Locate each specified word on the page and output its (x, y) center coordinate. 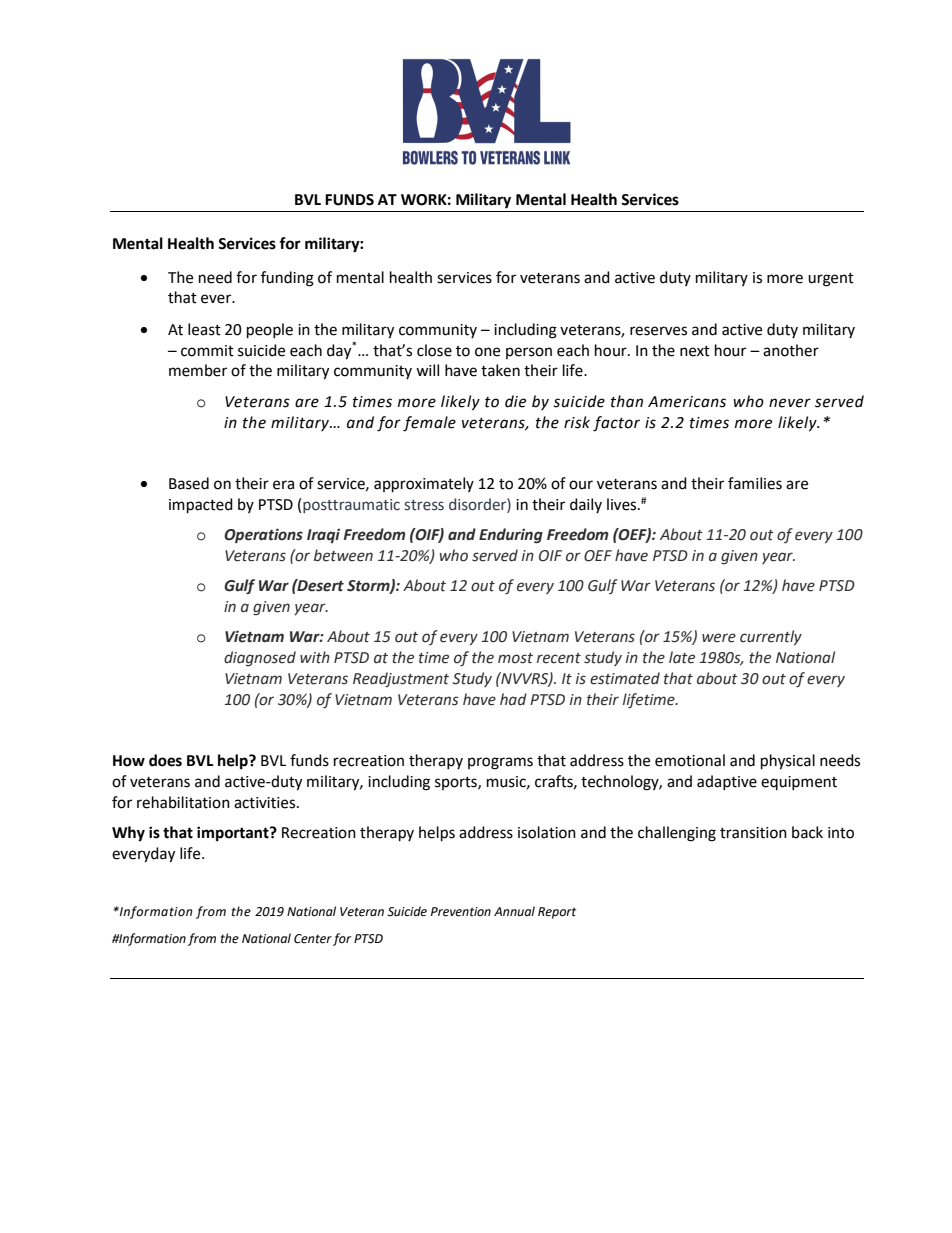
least (204, 329)
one (487, 352)
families (755, 483)
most (515, 658)
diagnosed (260, 658)
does (165, 760)
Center (313, 939)
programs (500, 763)
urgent (831, 280)
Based (189, 483)
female (429, 424)
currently (771, 637)
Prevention (461, 912)
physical (788, 762)
